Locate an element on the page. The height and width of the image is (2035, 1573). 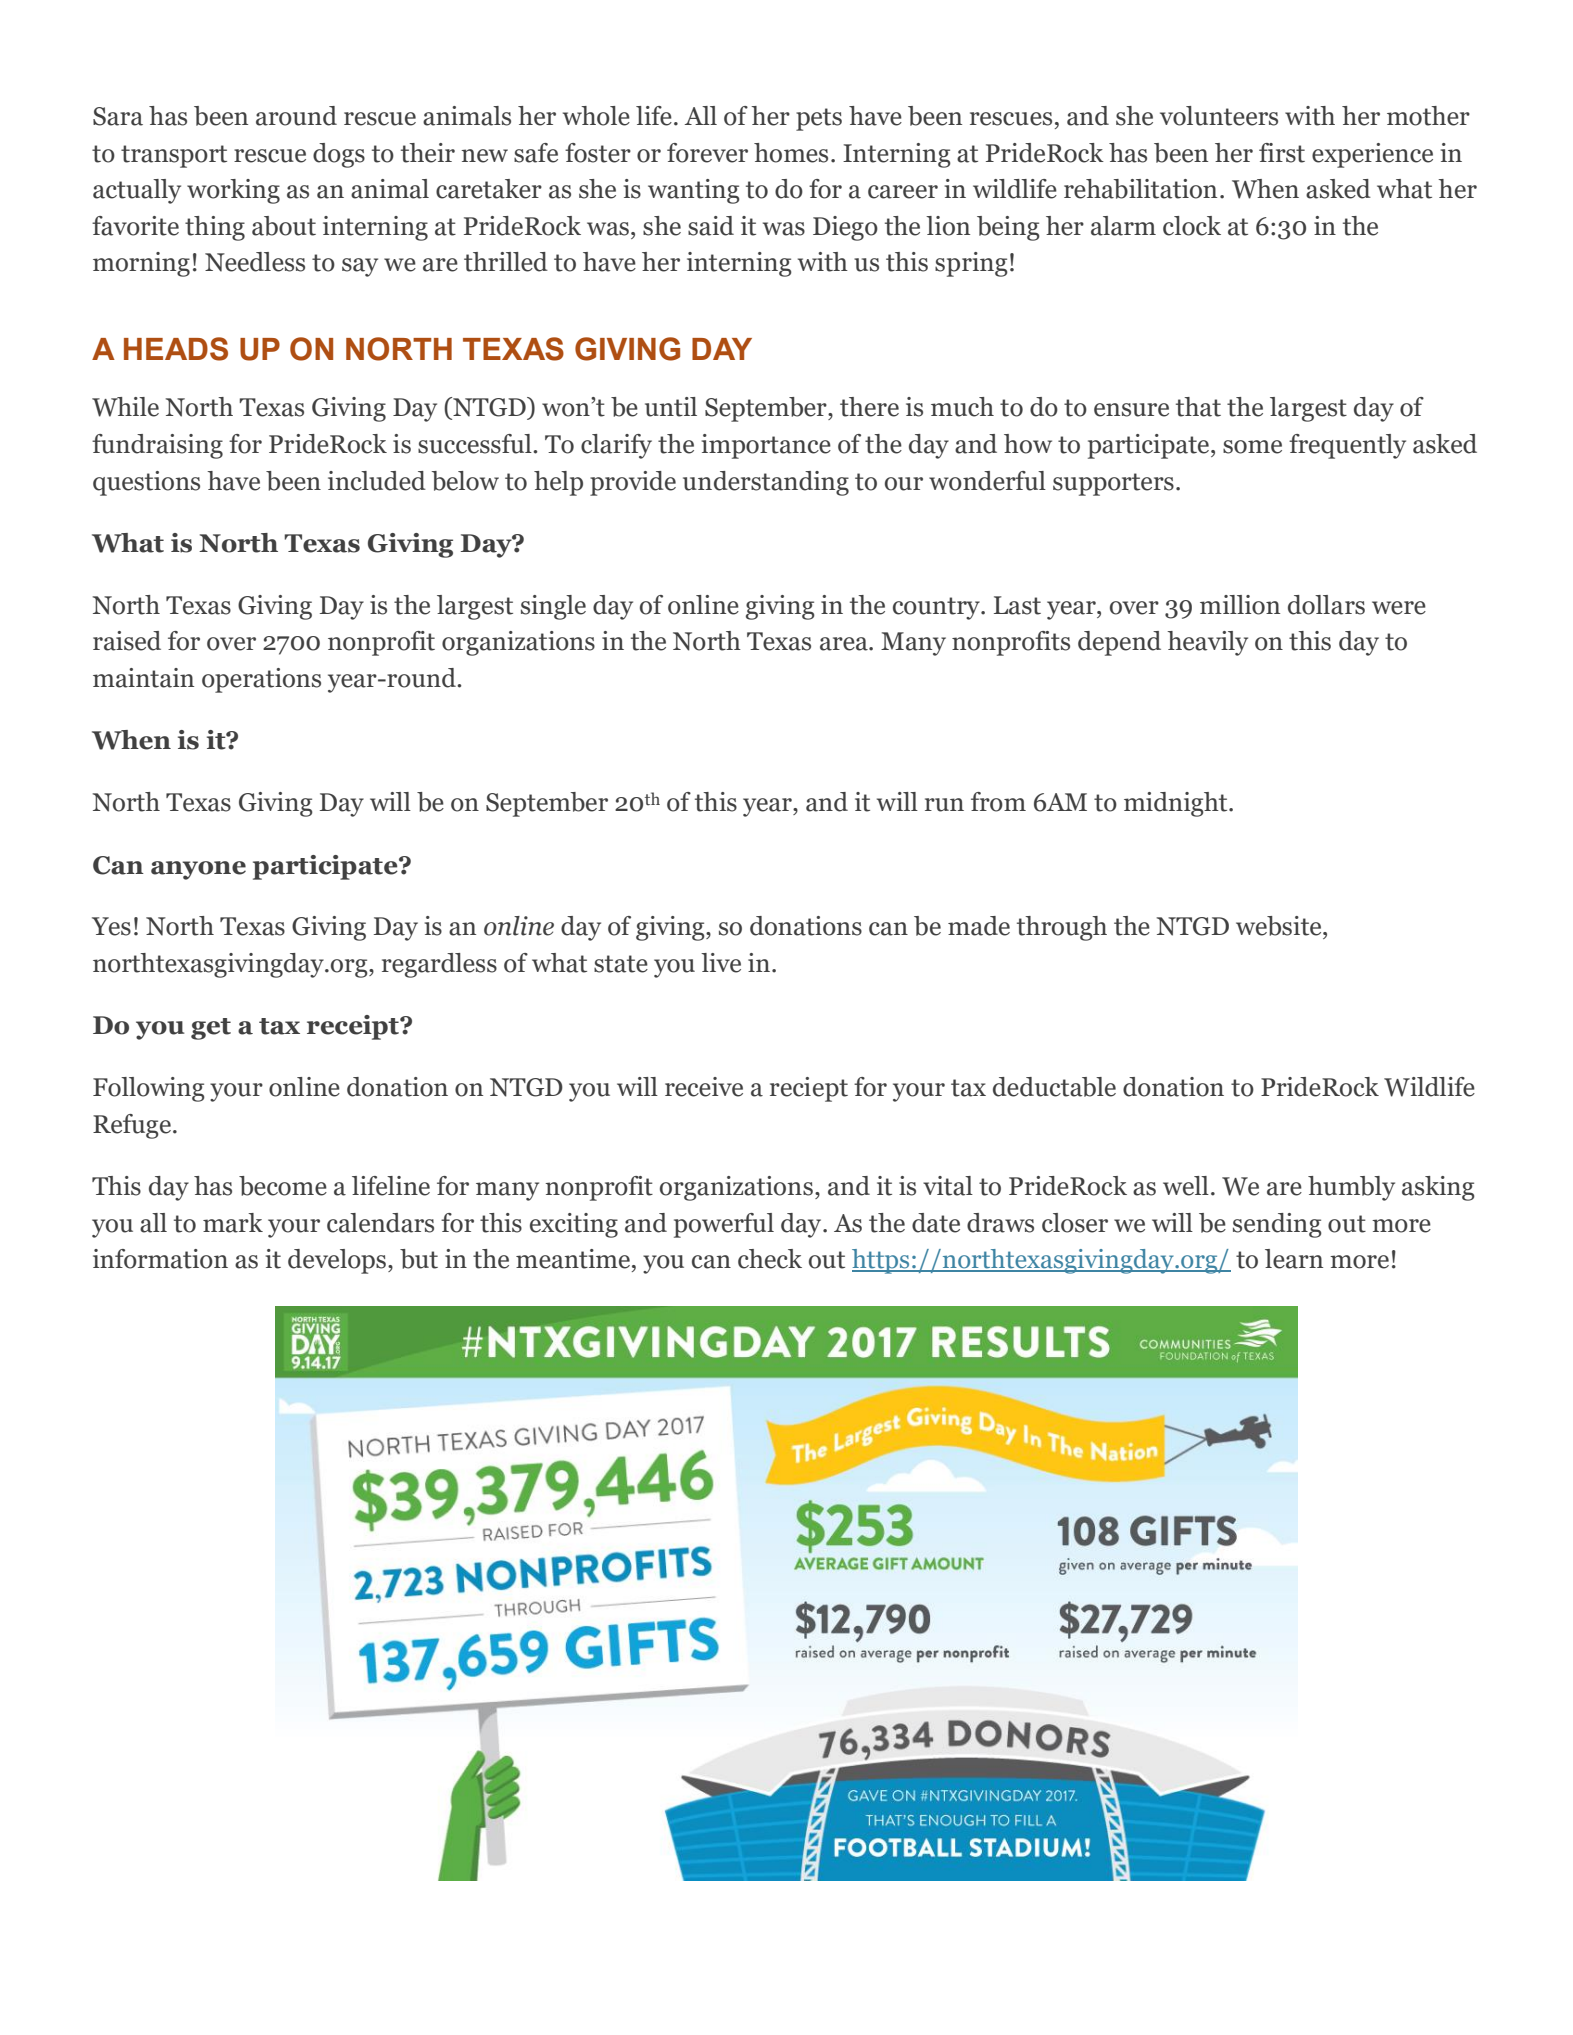
operations is located at coordinates (261, 680).
